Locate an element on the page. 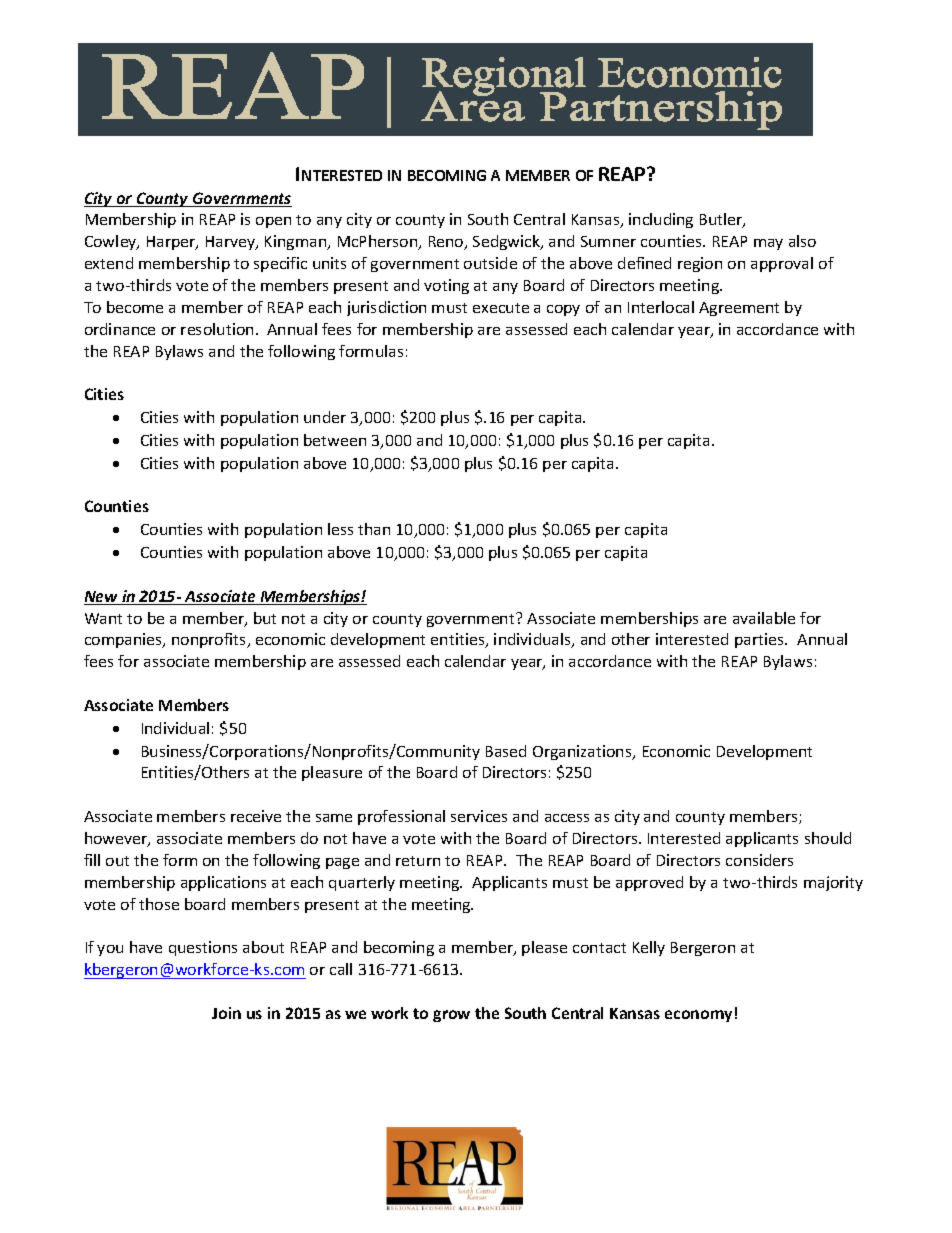 Image resolution: width=952 pixels, height=1233 pixels. Reno is located at coordinates (447, 243).
